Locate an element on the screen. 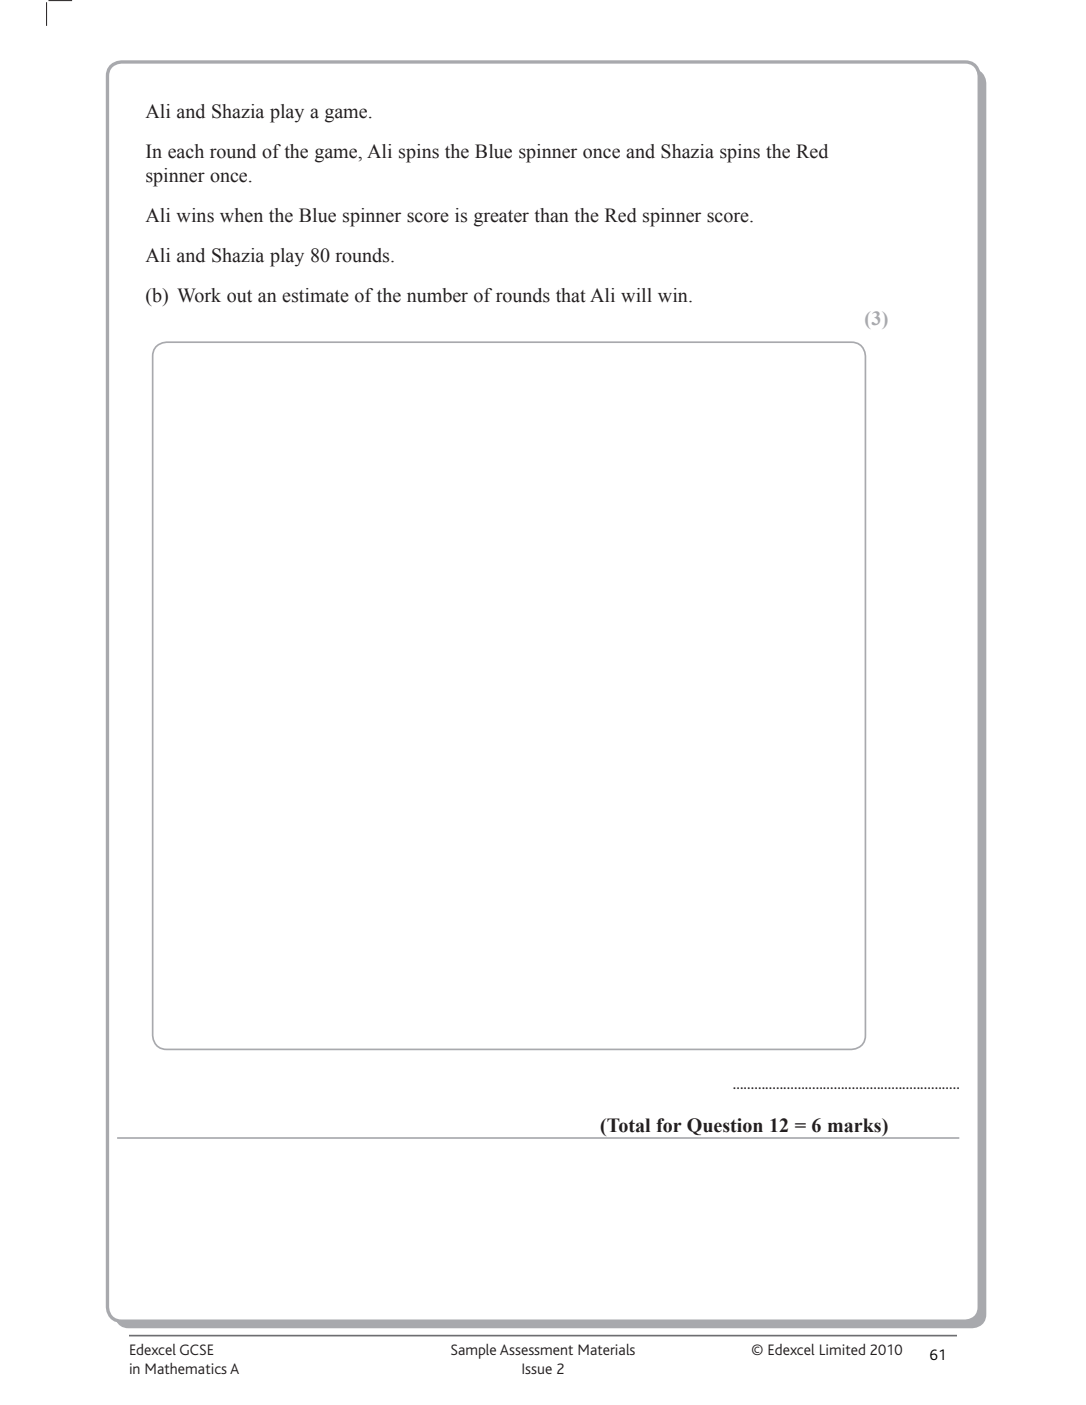 The height and width of the screenshot is (1405, 1086). Assessment is located at coordinates (536, 1349).
